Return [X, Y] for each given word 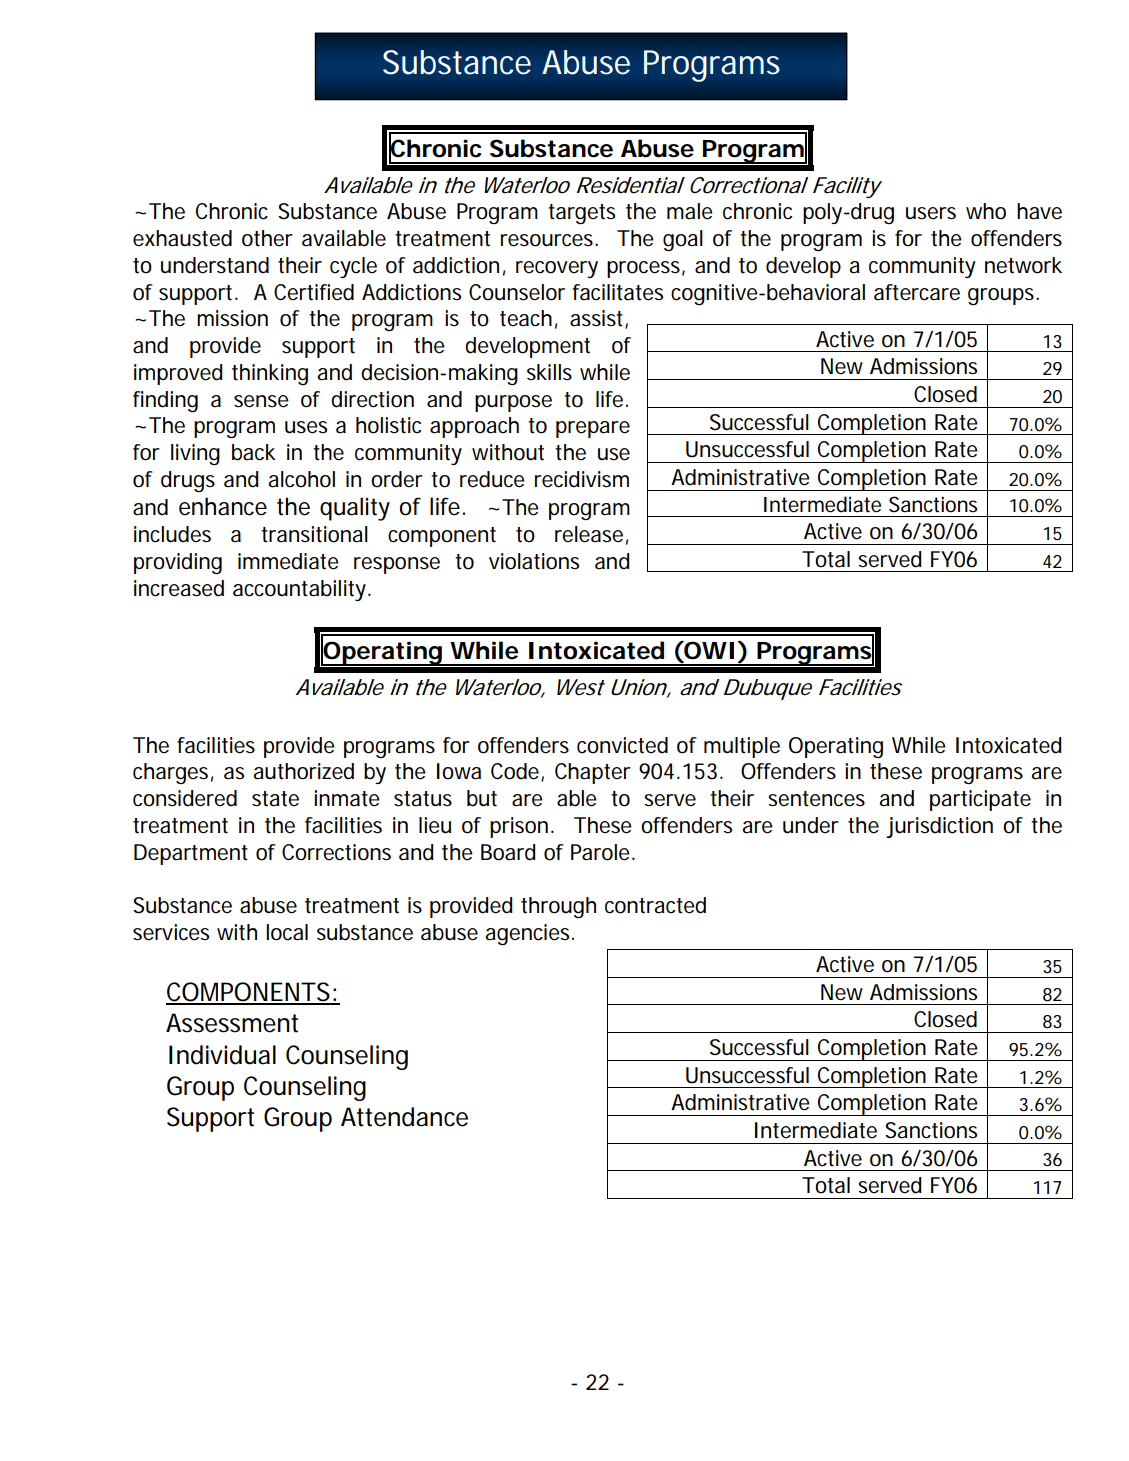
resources [549, 240]
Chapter [593, 773]
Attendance [404, 1117]
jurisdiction [939, 827]
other [267, 238]
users [931, 213]
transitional [314, 534]
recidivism [582, 479]
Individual [222, 1055]
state [275, 799]
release [591, 535]
